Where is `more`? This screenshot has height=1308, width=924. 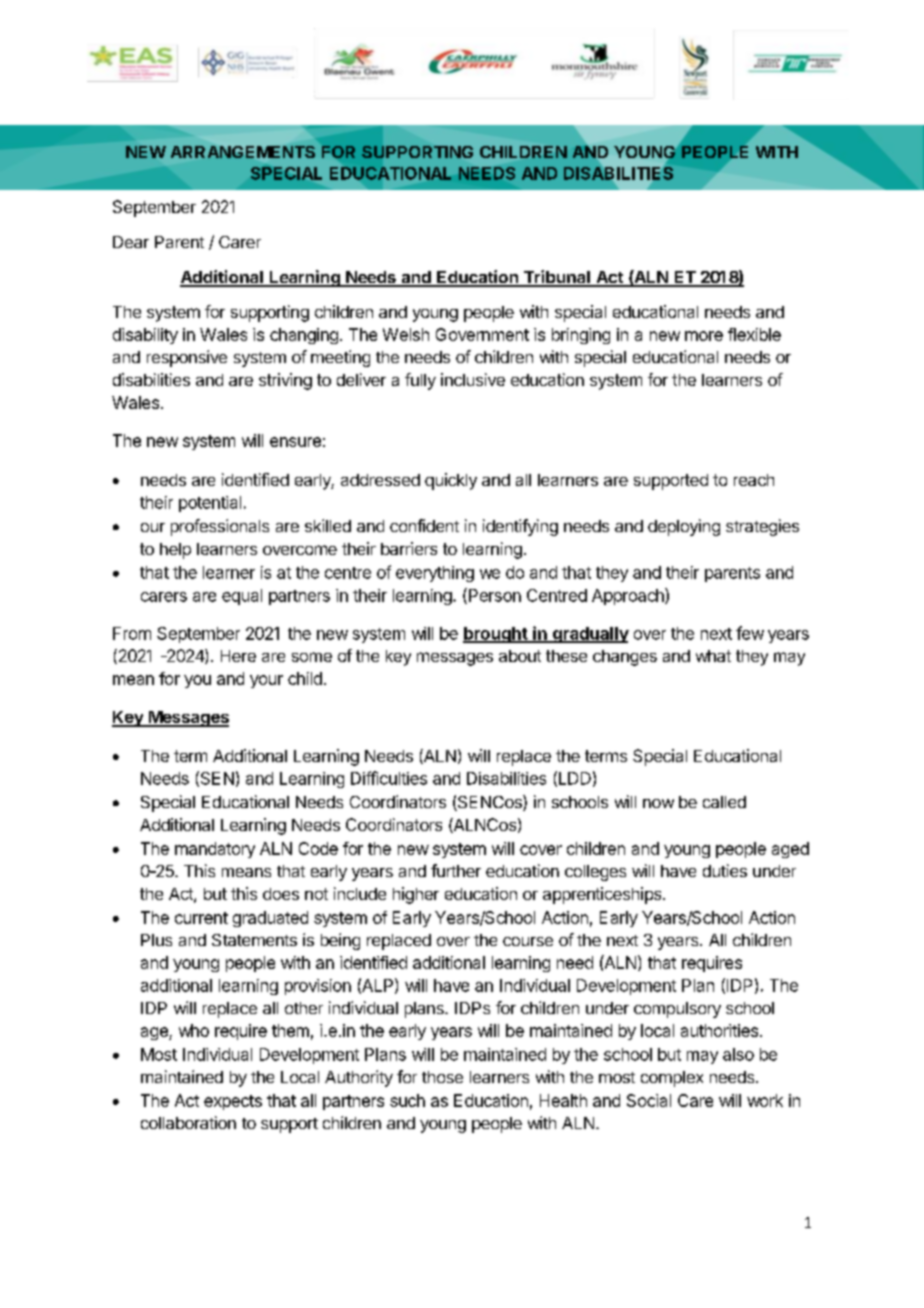 more is located at coordinates (704, 336).
